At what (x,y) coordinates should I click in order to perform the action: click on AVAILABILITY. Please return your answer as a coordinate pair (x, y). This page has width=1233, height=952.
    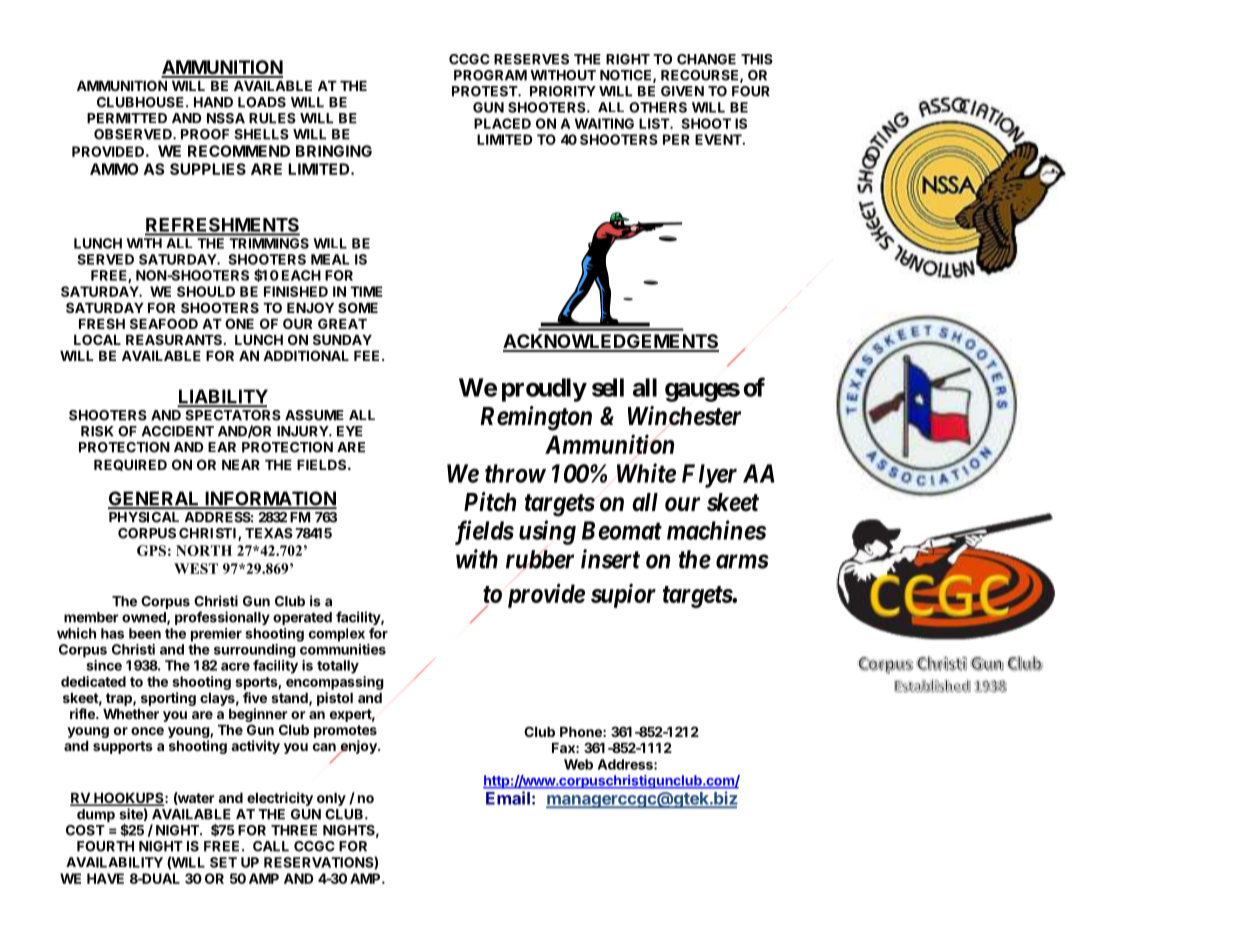
    Looking at the image, I should click on (114, 862).
